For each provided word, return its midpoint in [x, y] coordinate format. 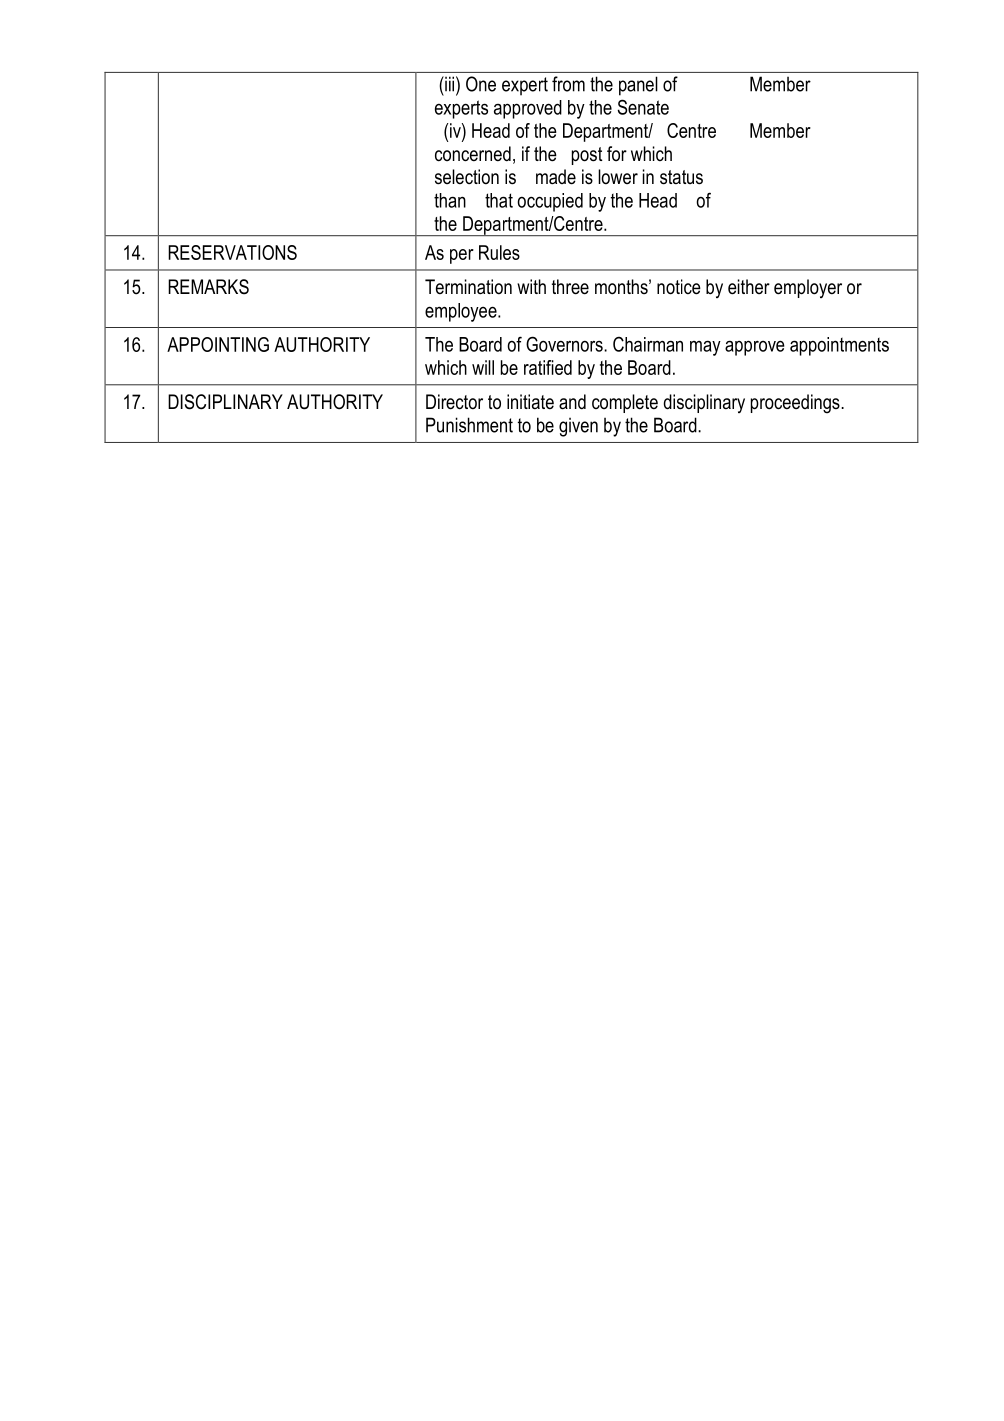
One [481, 84]
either [749, 287]
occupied [550, 202]
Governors [565, 344]
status [681, 177]
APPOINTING [218, 344]
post [587, 156]
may [705, 348]
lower [618, 177]
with [531, 286]
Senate [643, 107]
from [568, 84]
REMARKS [208, 287]
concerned [473, 154]
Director [454, 402]
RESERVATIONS [232, 252]
